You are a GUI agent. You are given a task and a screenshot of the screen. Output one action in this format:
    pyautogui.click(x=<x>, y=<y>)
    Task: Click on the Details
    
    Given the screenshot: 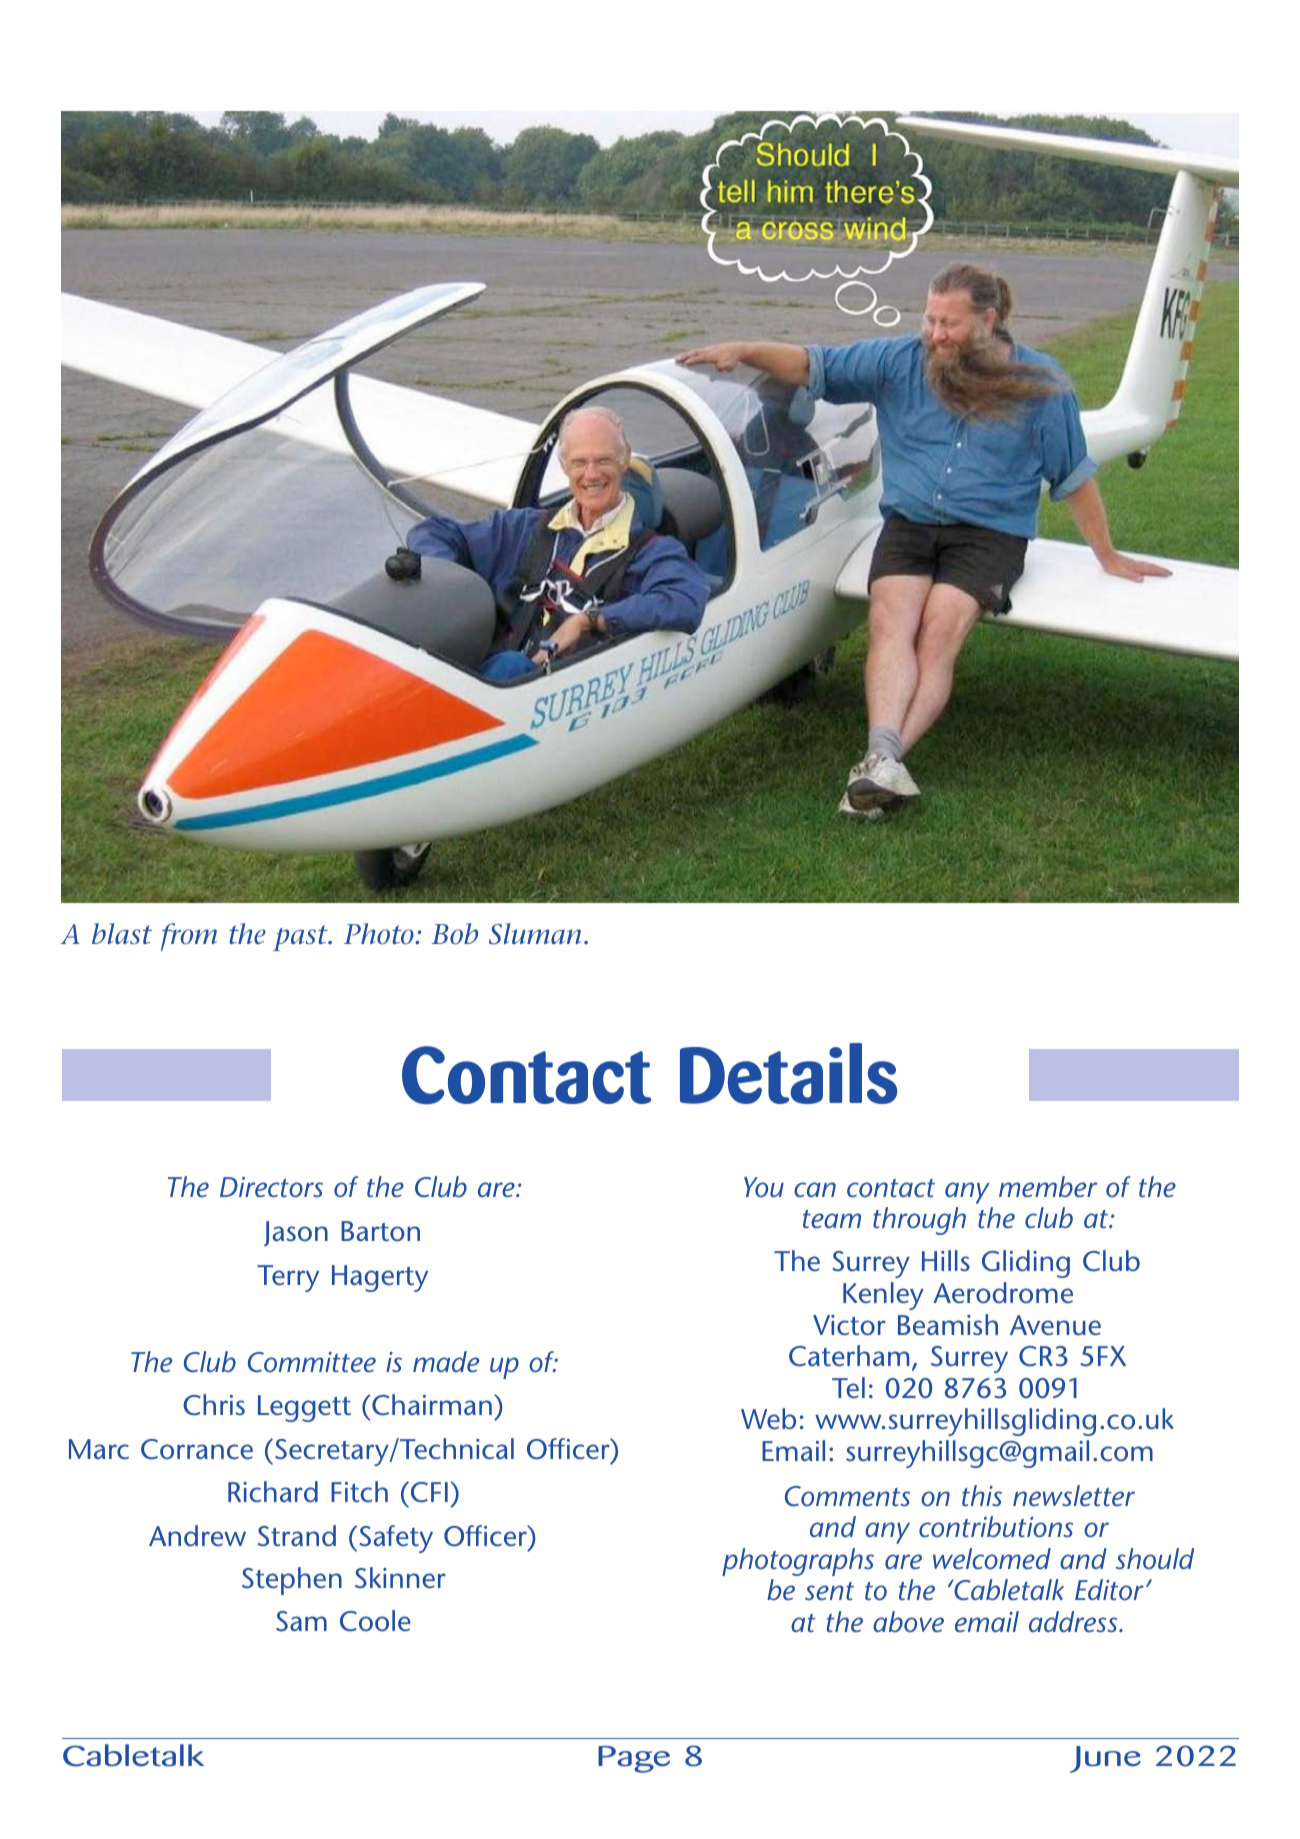 What is the action you would take?
    pyautogui.click(x=788, y=1073)
